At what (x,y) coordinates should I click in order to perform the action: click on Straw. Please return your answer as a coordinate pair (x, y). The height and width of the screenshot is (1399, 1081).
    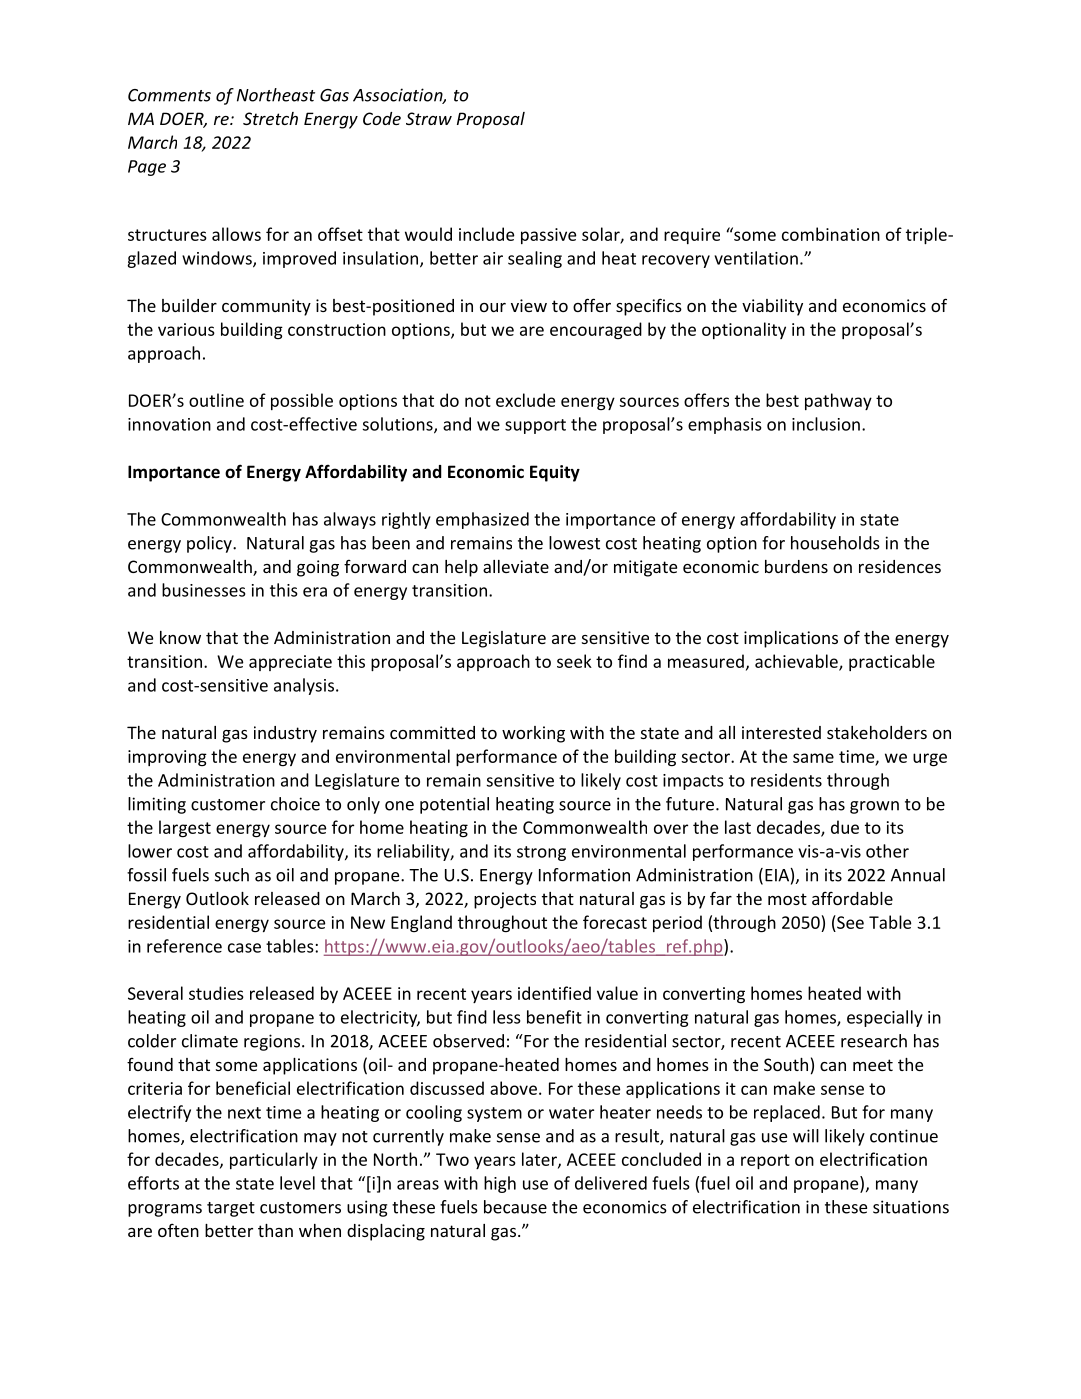
    Looking at the image, I should click on (429, 118).
